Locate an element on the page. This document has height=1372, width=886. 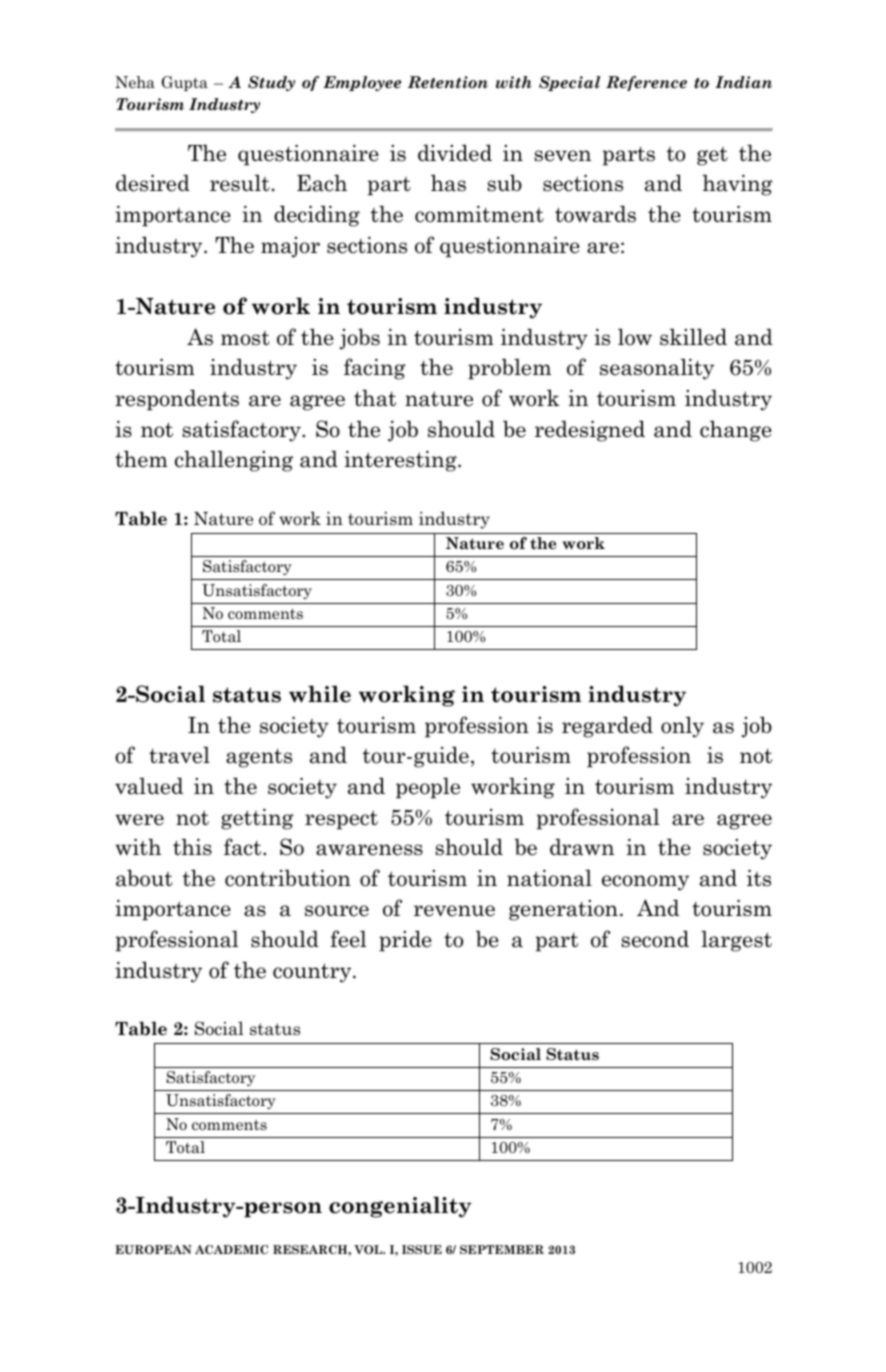
ACADEMIC is located at coordinates (231, 1249).
